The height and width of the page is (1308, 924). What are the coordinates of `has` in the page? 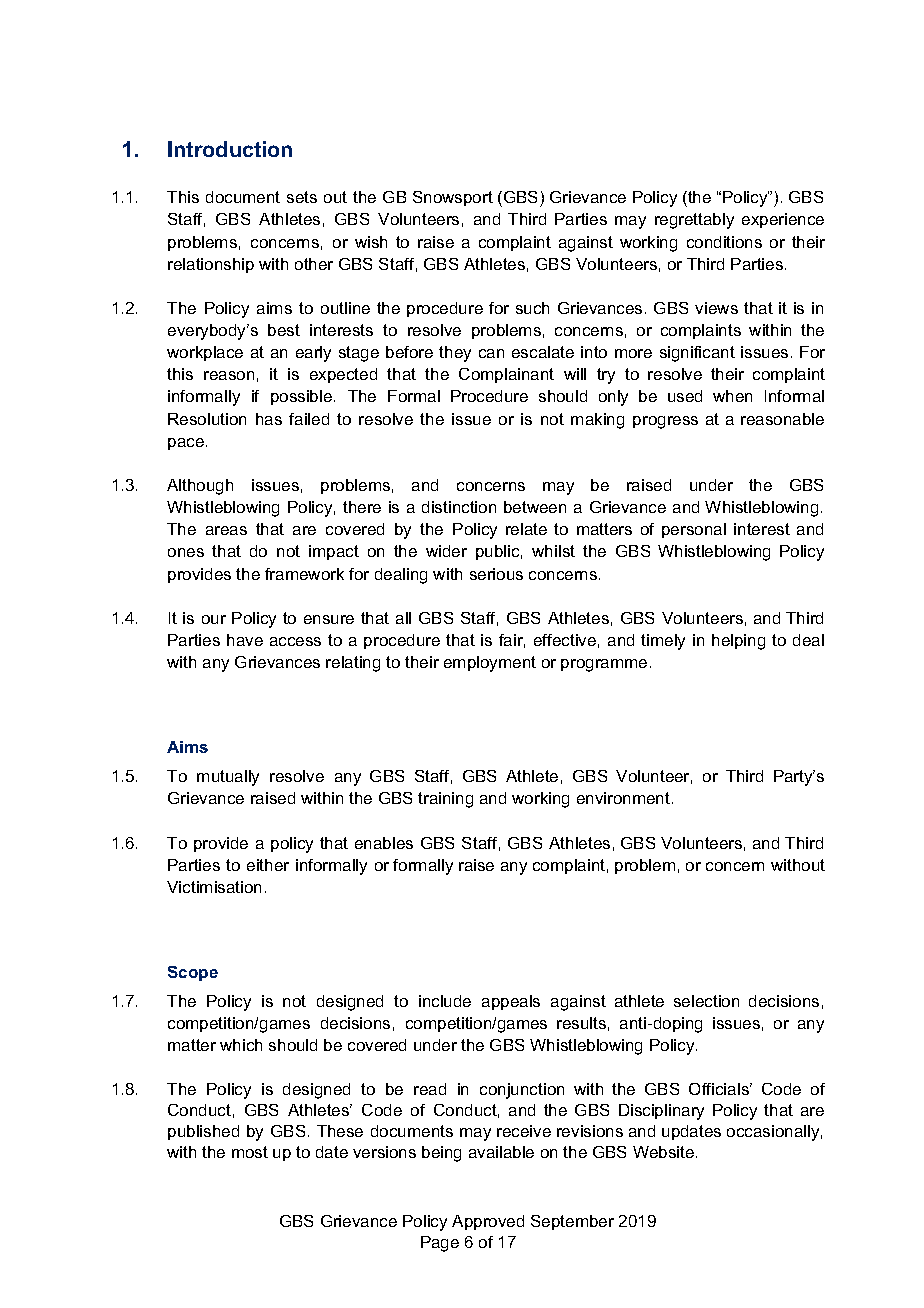 It's located at (269, 419).
